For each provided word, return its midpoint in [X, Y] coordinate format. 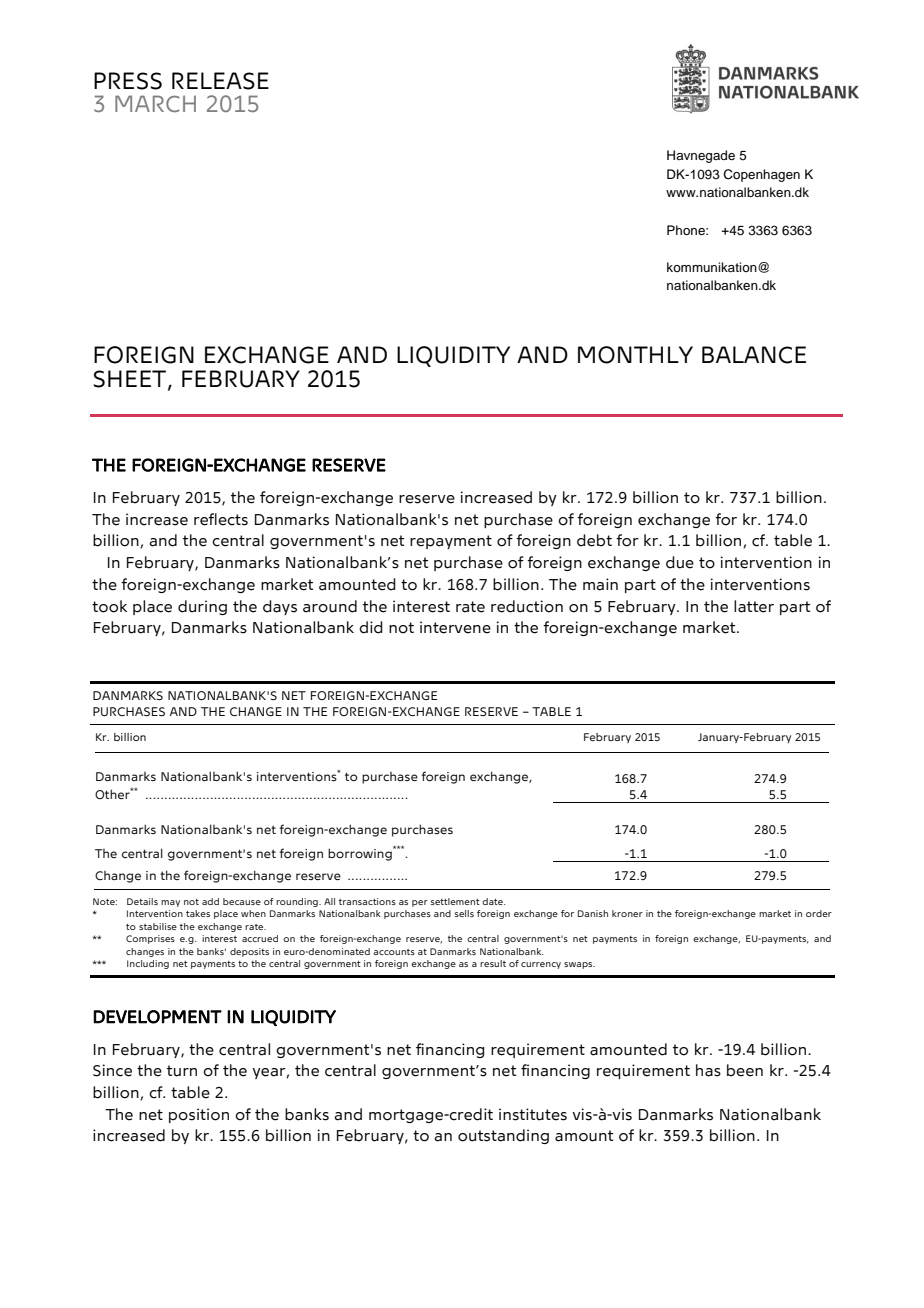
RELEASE [220, 81]
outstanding [503, 1136]
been [745, 1070]
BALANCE [754, 355]
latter [754, 606]
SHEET [131, 379]
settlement [455, 901]
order [819, 913]
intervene [455, 627]
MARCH [155, 103]
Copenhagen [761, 175]
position [199, 1115]
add [210, 901]
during [202, 607]
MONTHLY [635, 355]
